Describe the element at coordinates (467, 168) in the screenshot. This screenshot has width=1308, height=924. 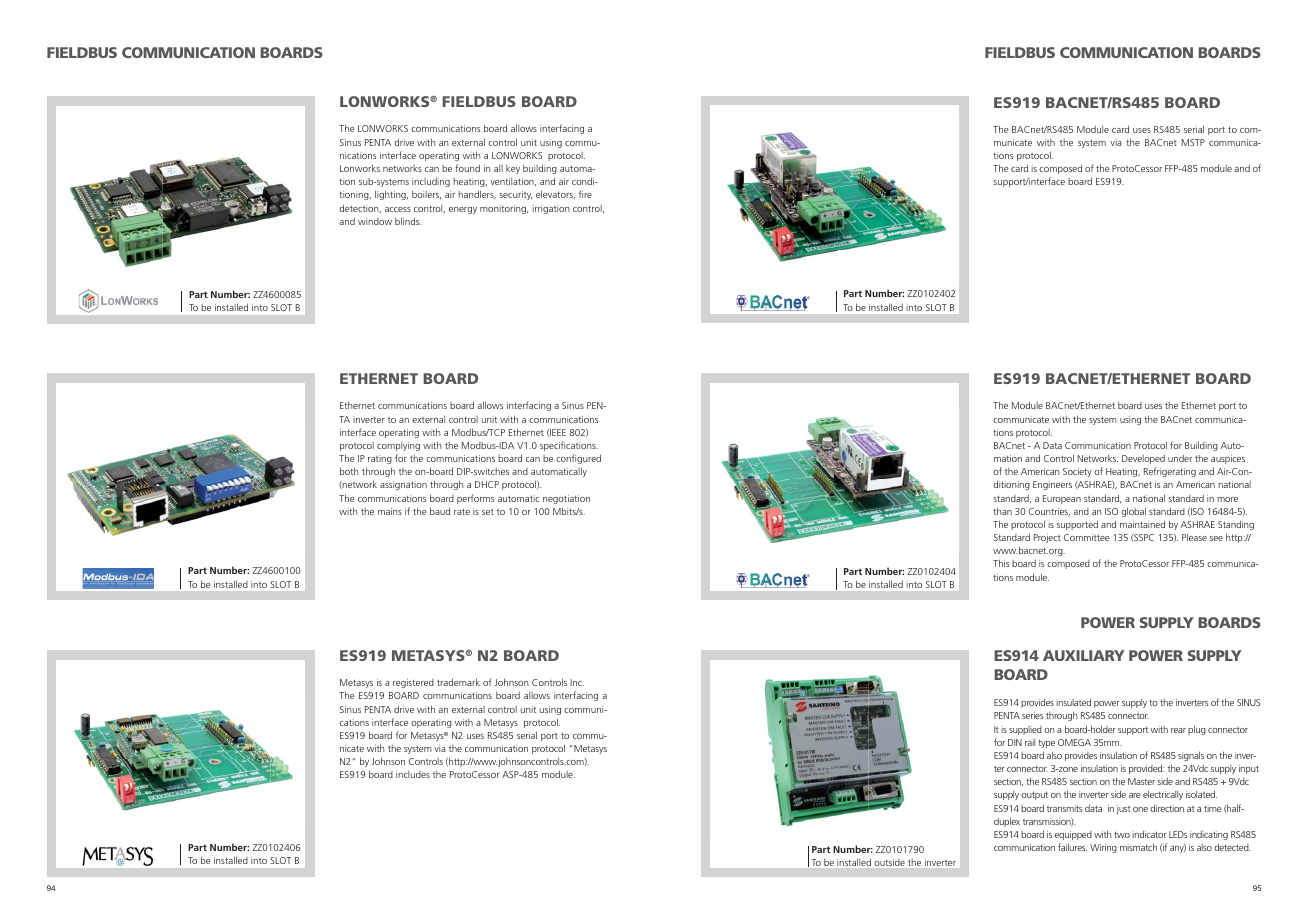
I see `found` at that location.
